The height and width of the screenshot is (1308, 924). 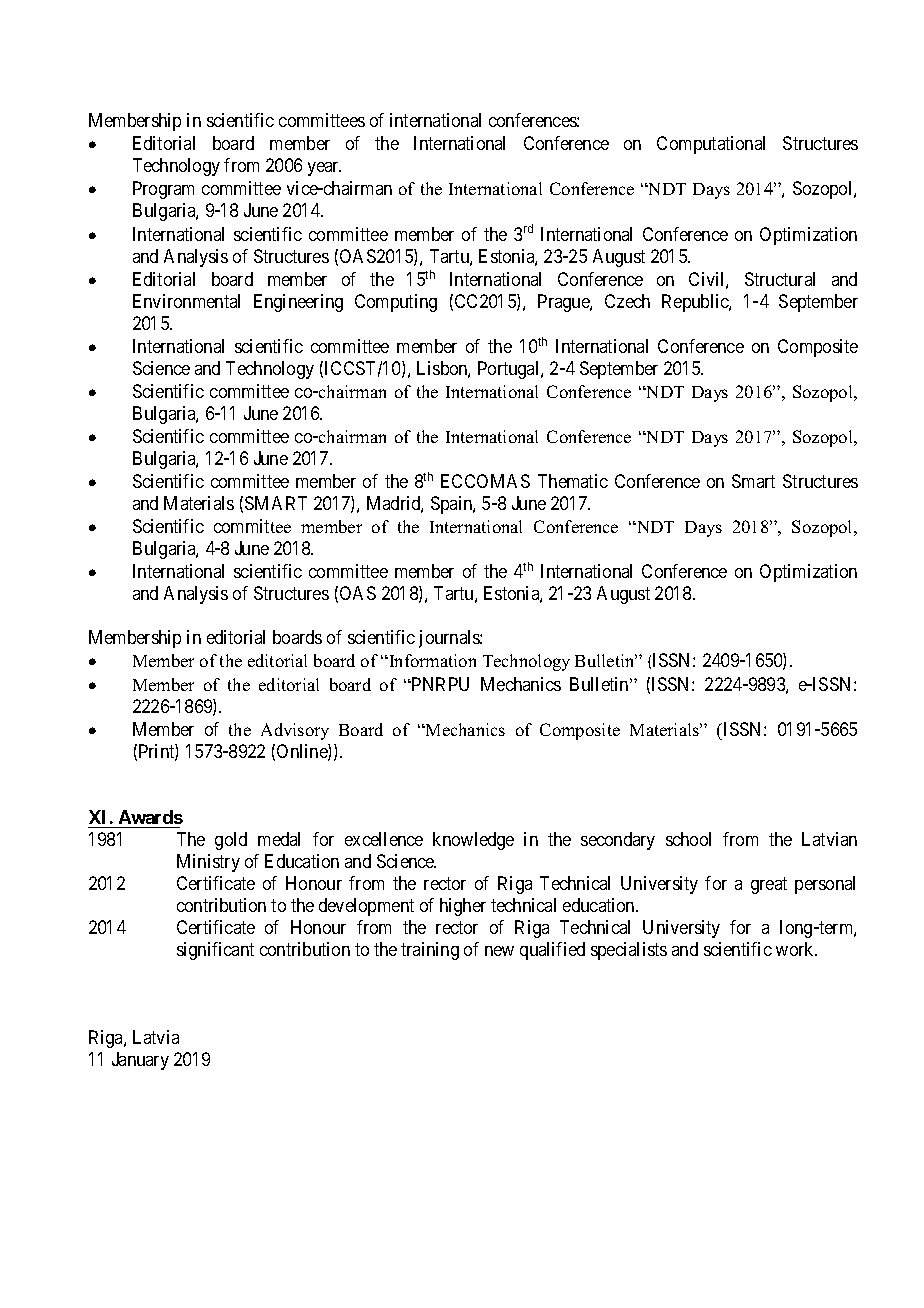 I want to click on new, so click(x=499, y=951).
